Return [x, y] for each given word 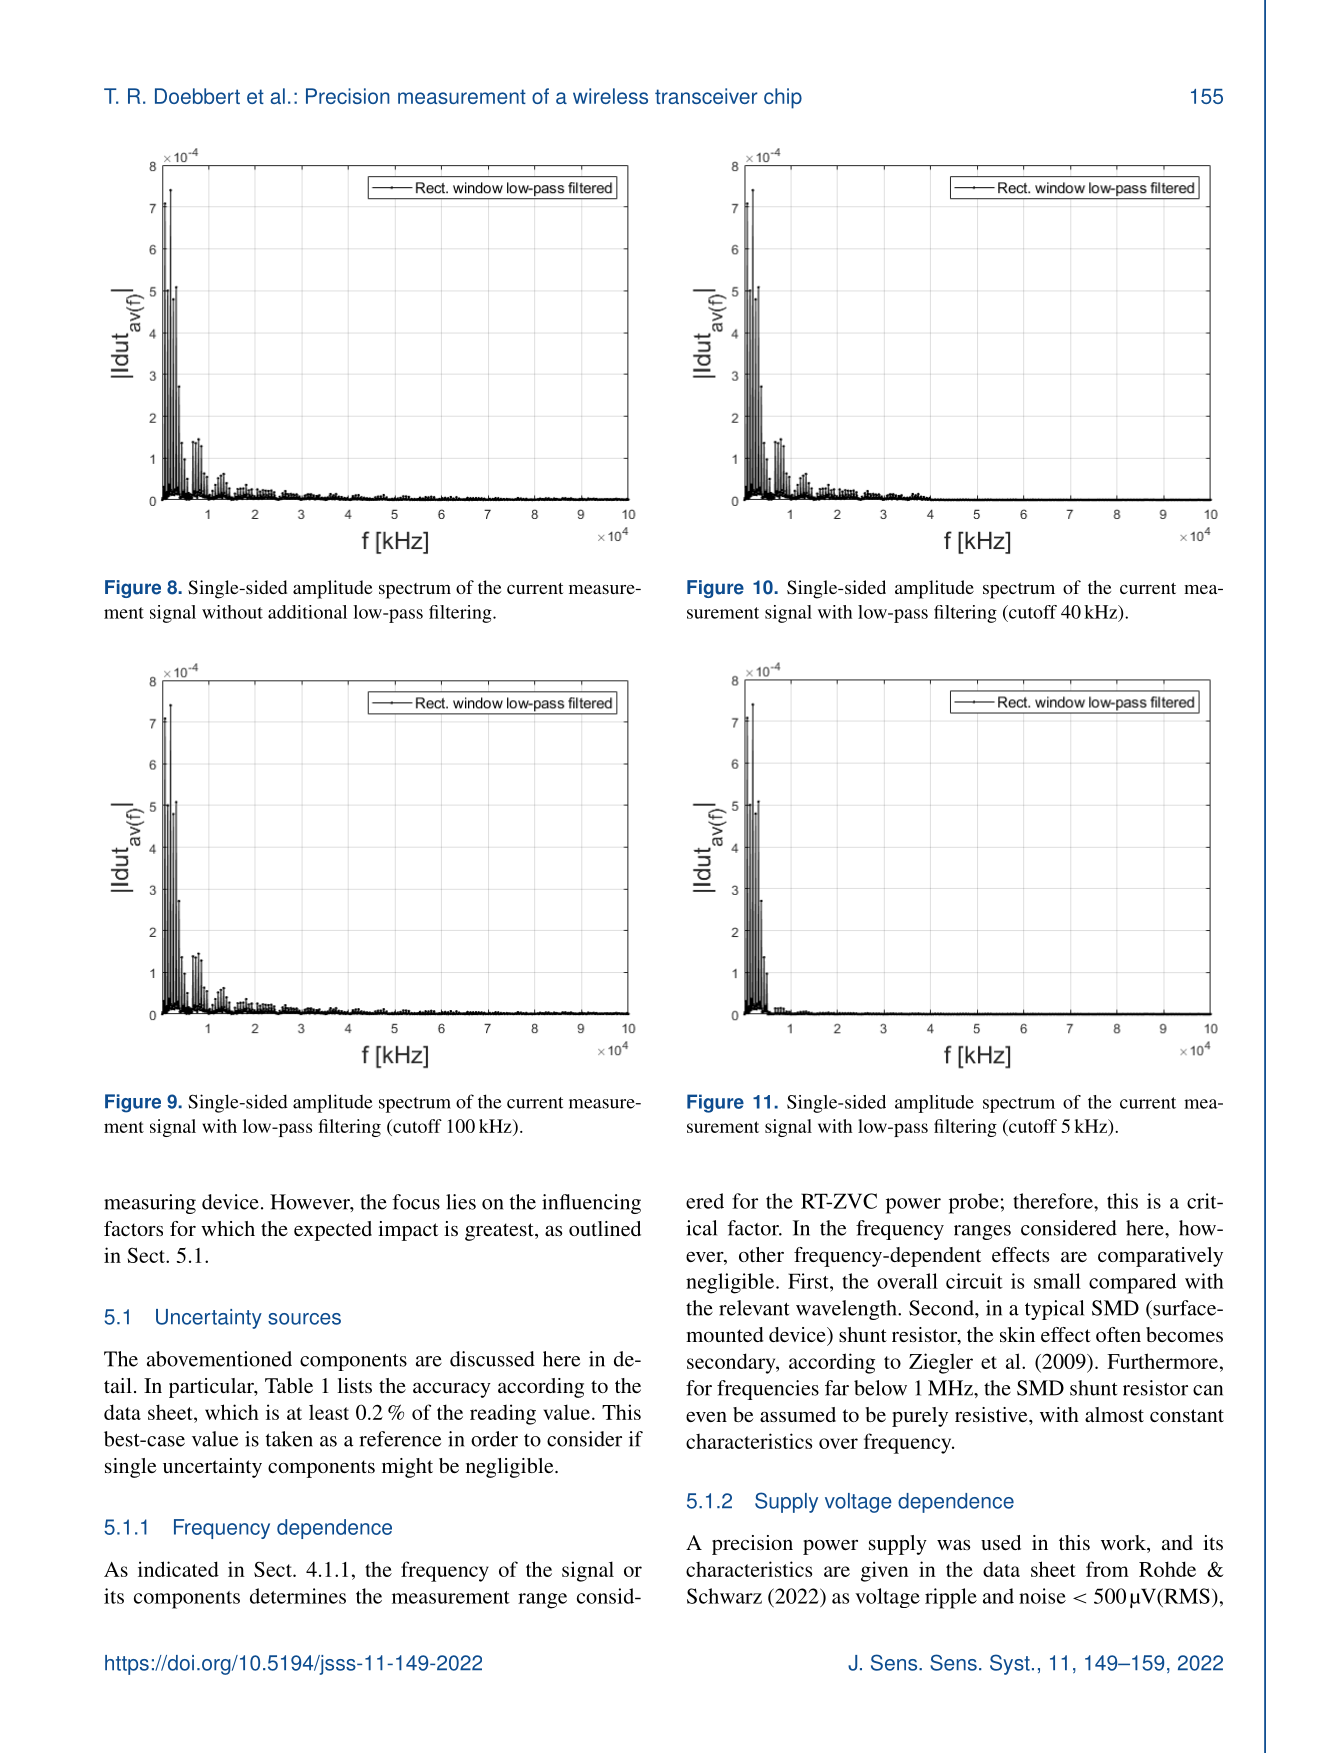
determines [298, 1596]
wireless [610, 96]
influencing [591, 1204]
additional [307, 612]
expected [333, 1231]
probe [974, 1203]
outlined [605, 1228]
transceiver [706, 96]
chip [783, 98]
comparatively [1160, 1257]
